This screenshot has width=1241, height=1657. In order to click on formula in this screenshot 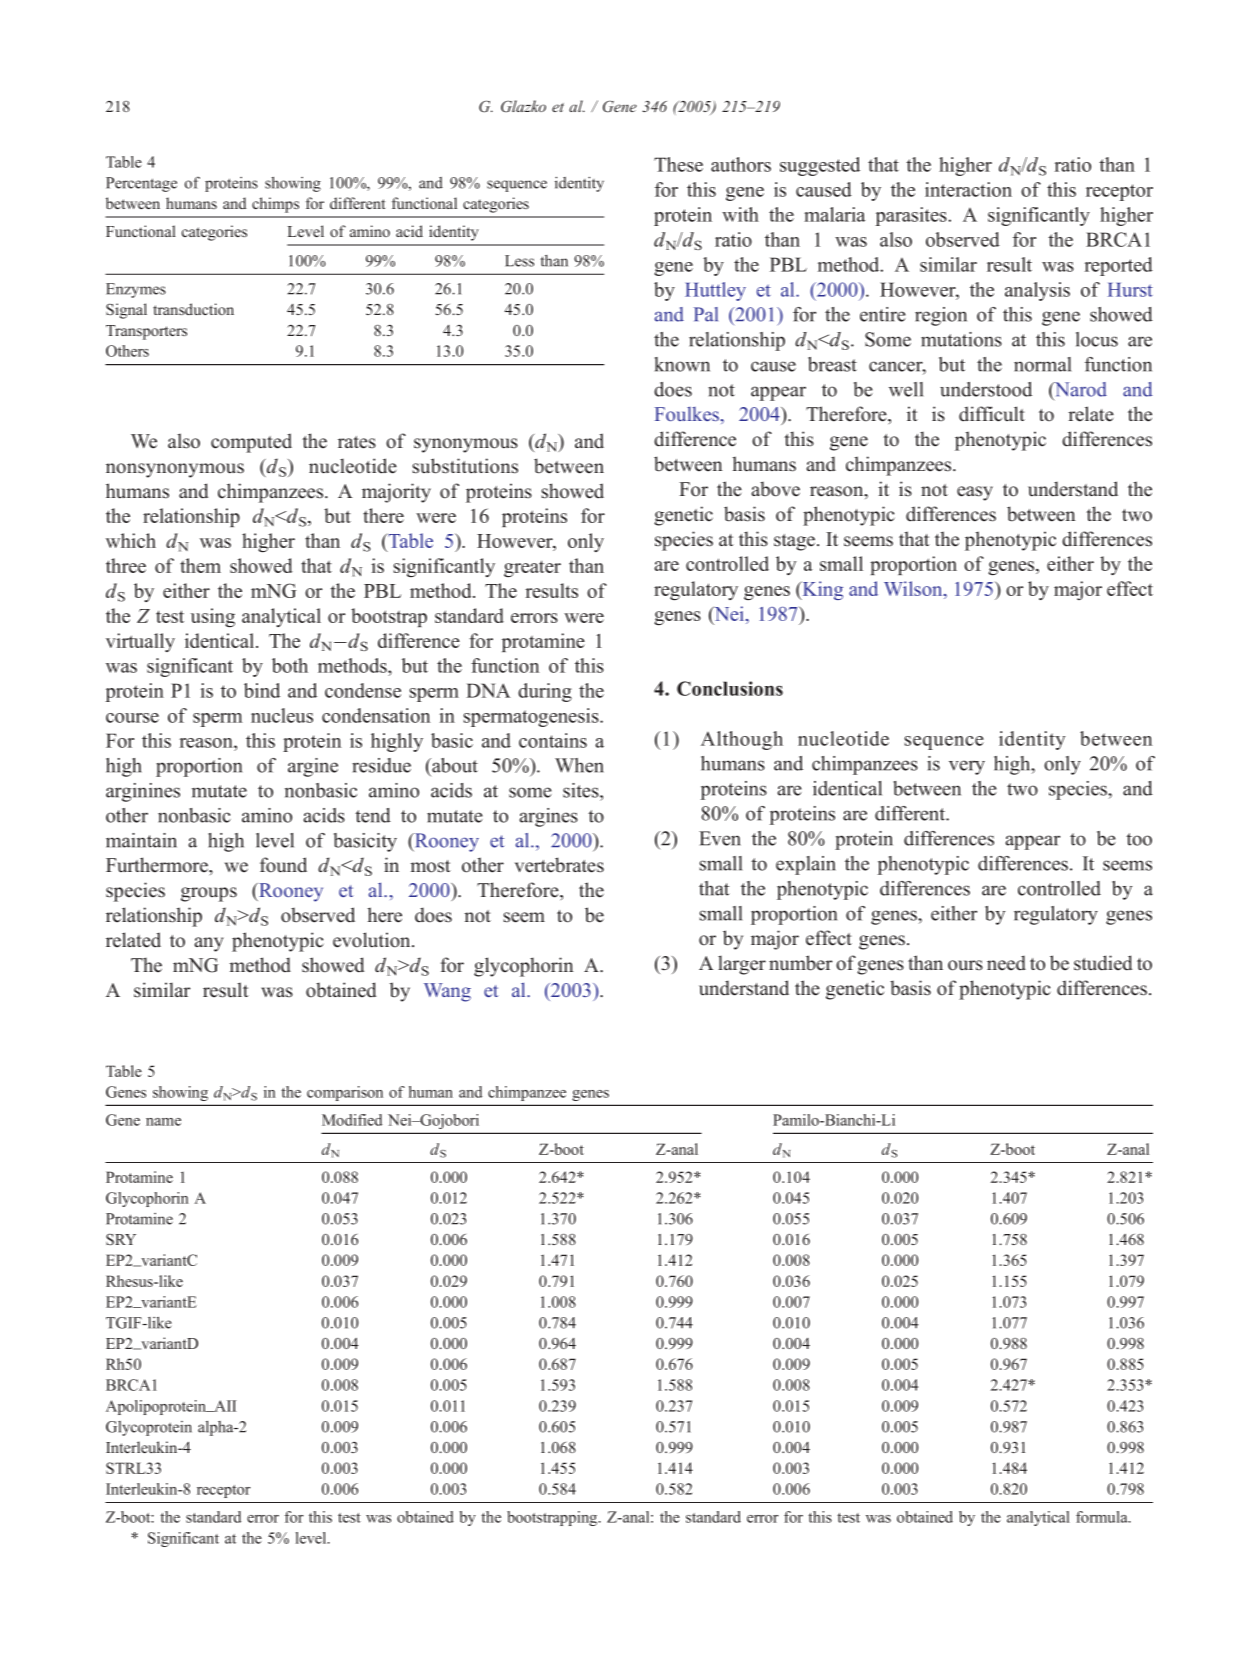, I will do `click(1103, 1517)`.
